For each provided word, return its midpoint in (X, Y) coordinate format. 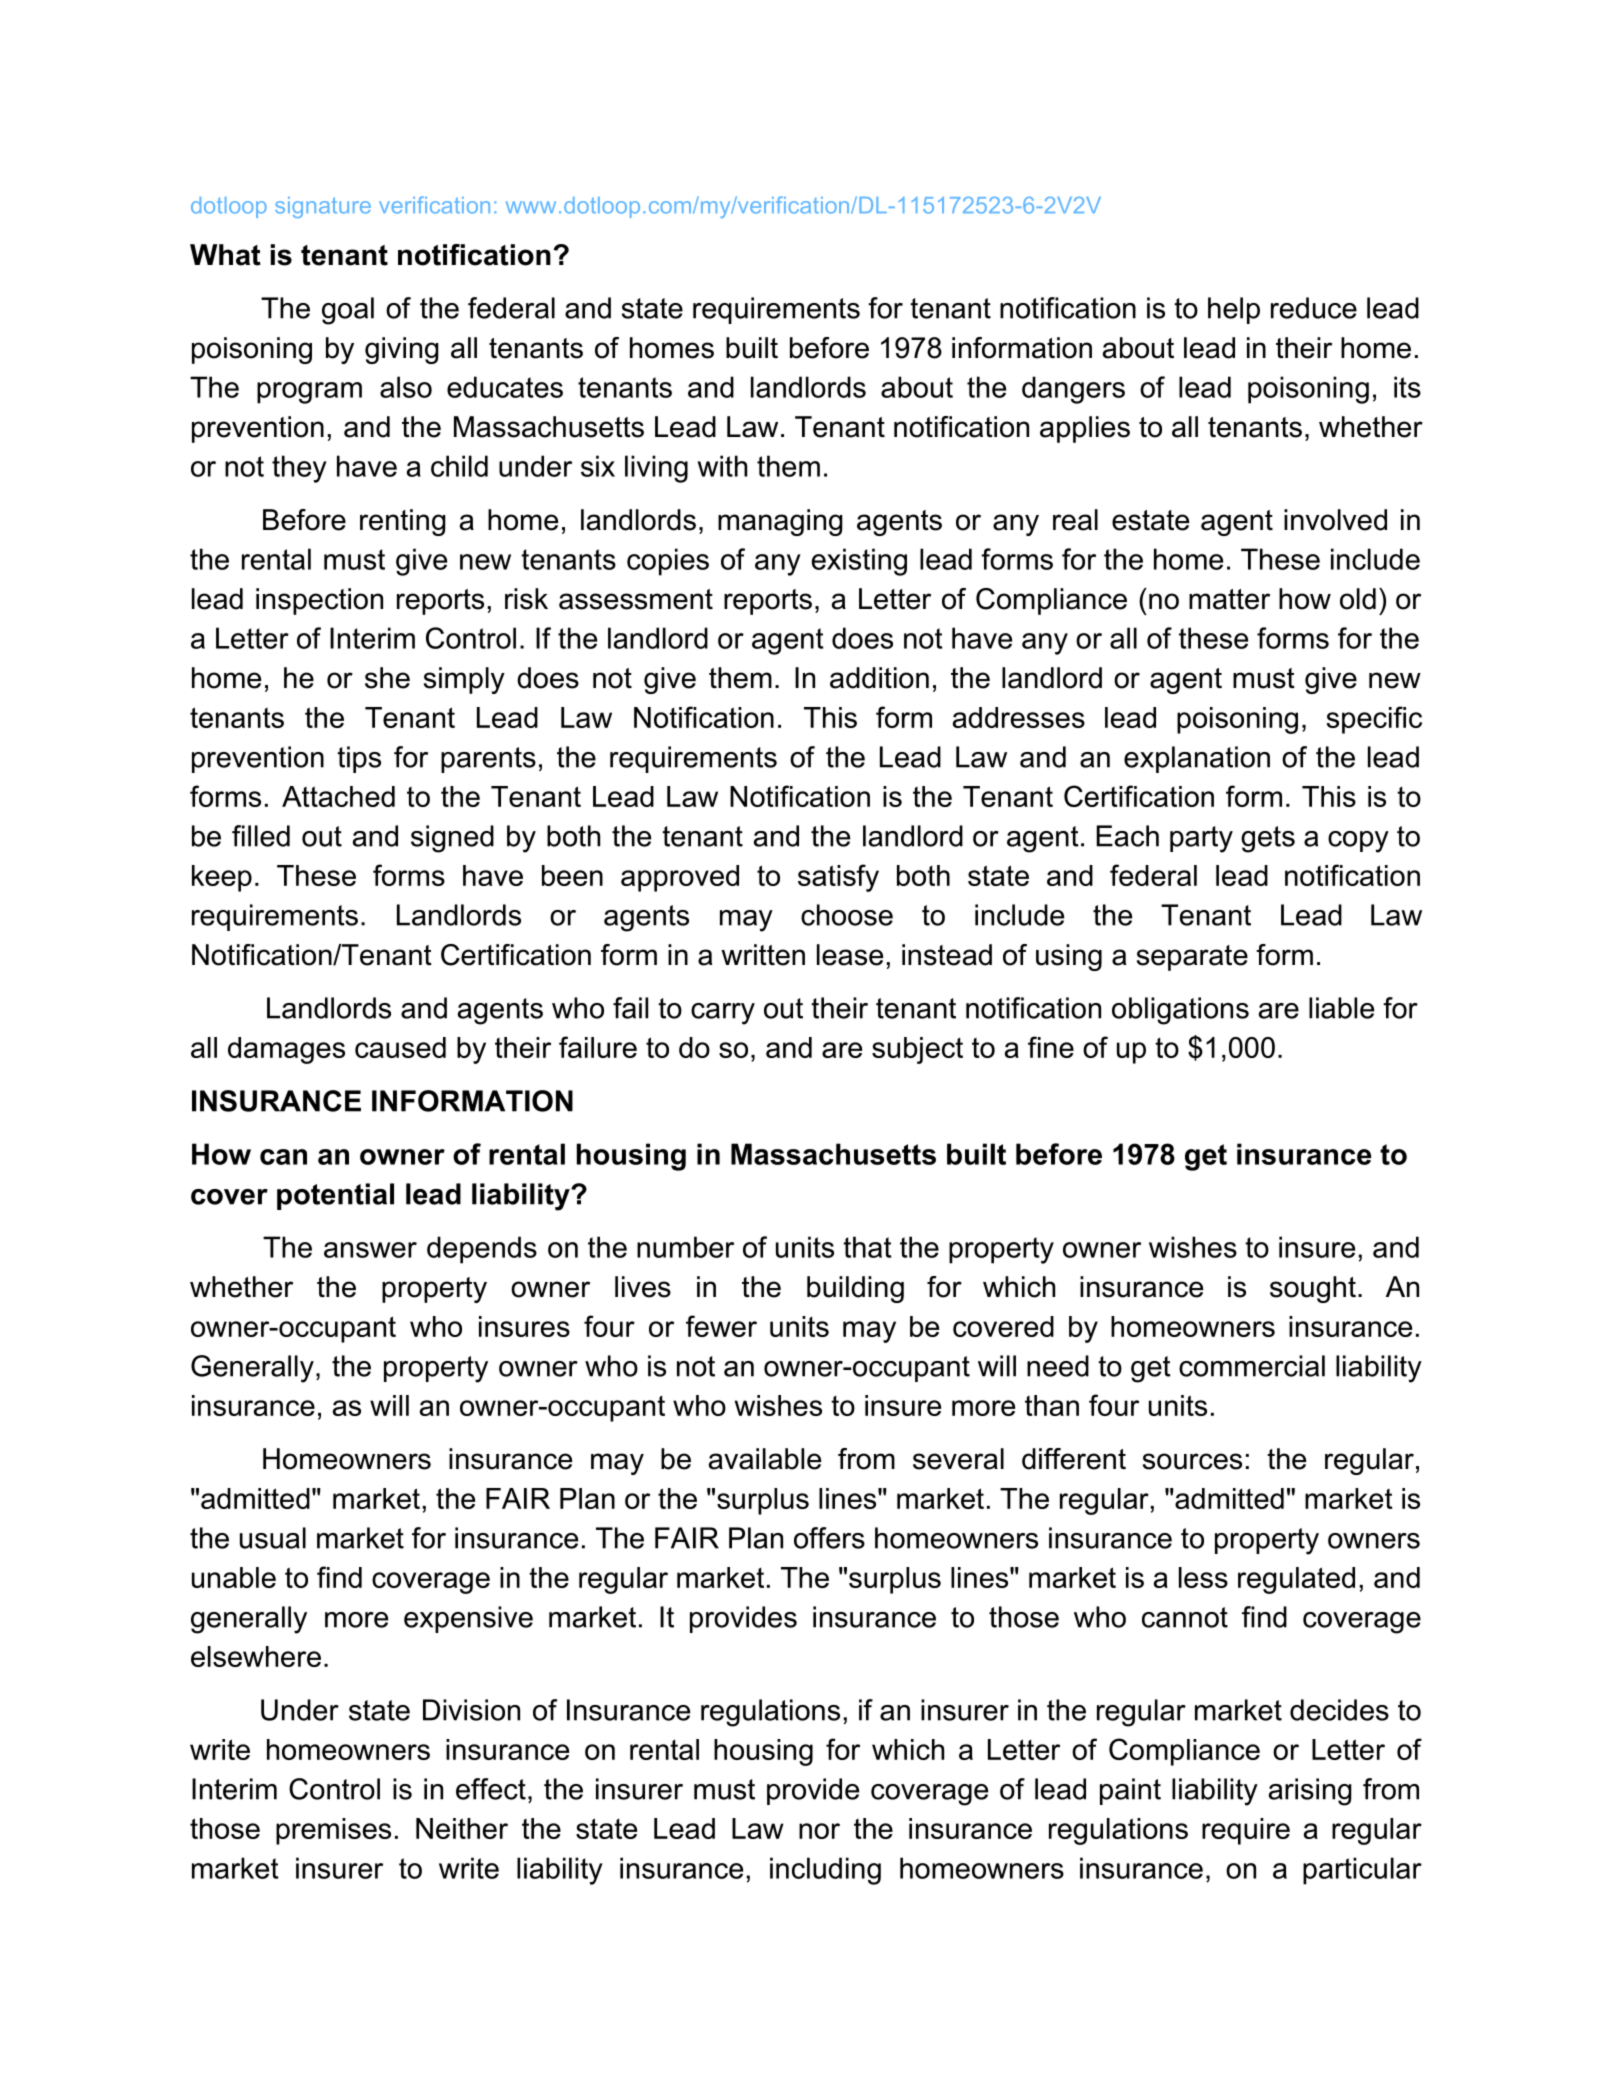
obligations (1180, 1011)
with (722, 466)
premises (333, 1831)
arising (1310, 1792)
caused (400, 1047)
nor (819, 1831)
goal (348, 311)
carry (723, 1014)
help (1234, 310)
